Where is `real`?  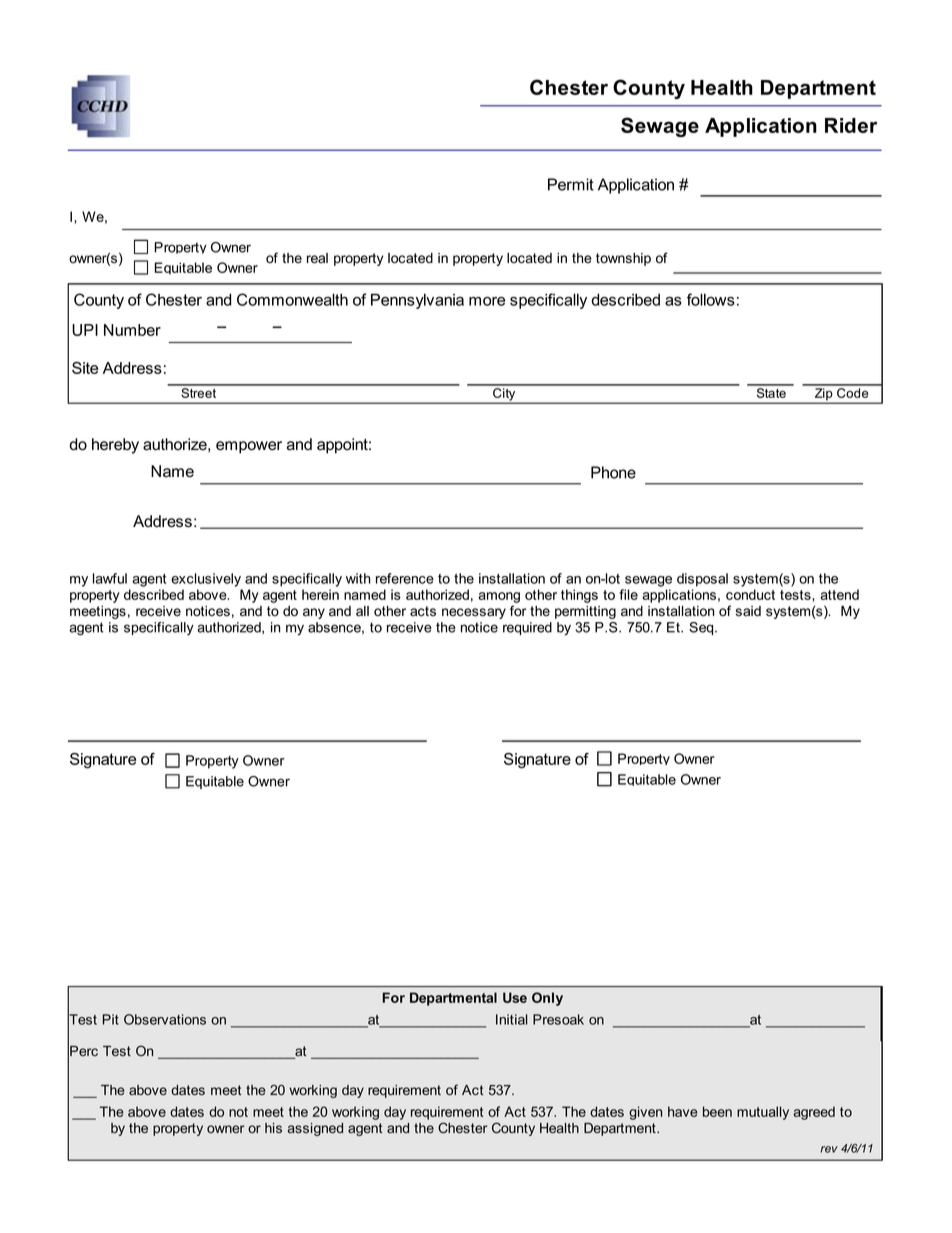
real is located at coordinates (317, 258).
